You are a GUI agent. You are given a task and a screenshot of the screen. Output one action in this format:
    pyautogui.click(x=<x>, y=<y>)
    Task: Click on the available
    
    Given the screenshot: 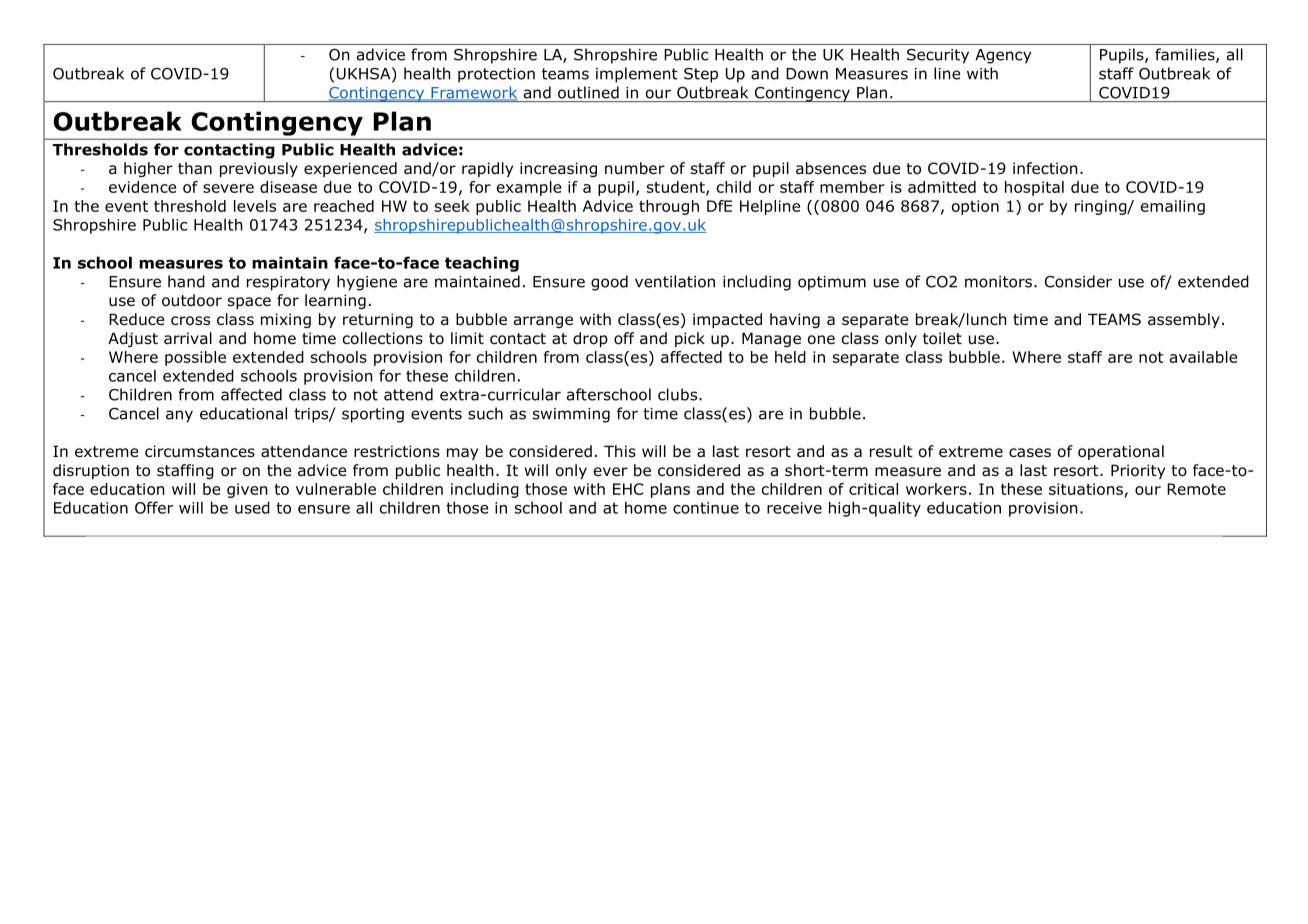 What is the action you would take?
    pyautogui.click(x=1203, y=357)
